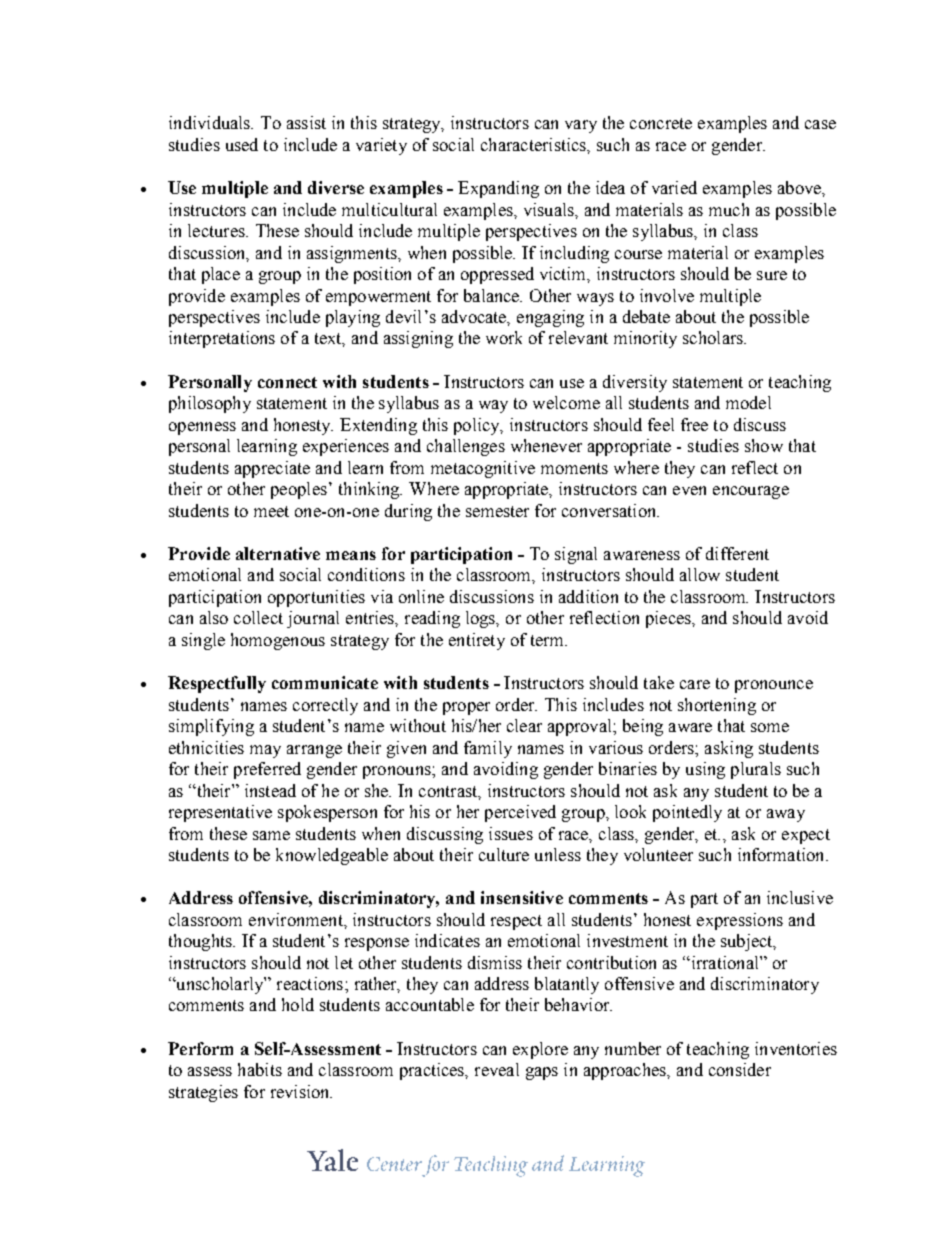 The image size is (952, 1233). What do you see at coordinates (258, 617) in the page?
I see `collect` at bounding box center [258, 617].
